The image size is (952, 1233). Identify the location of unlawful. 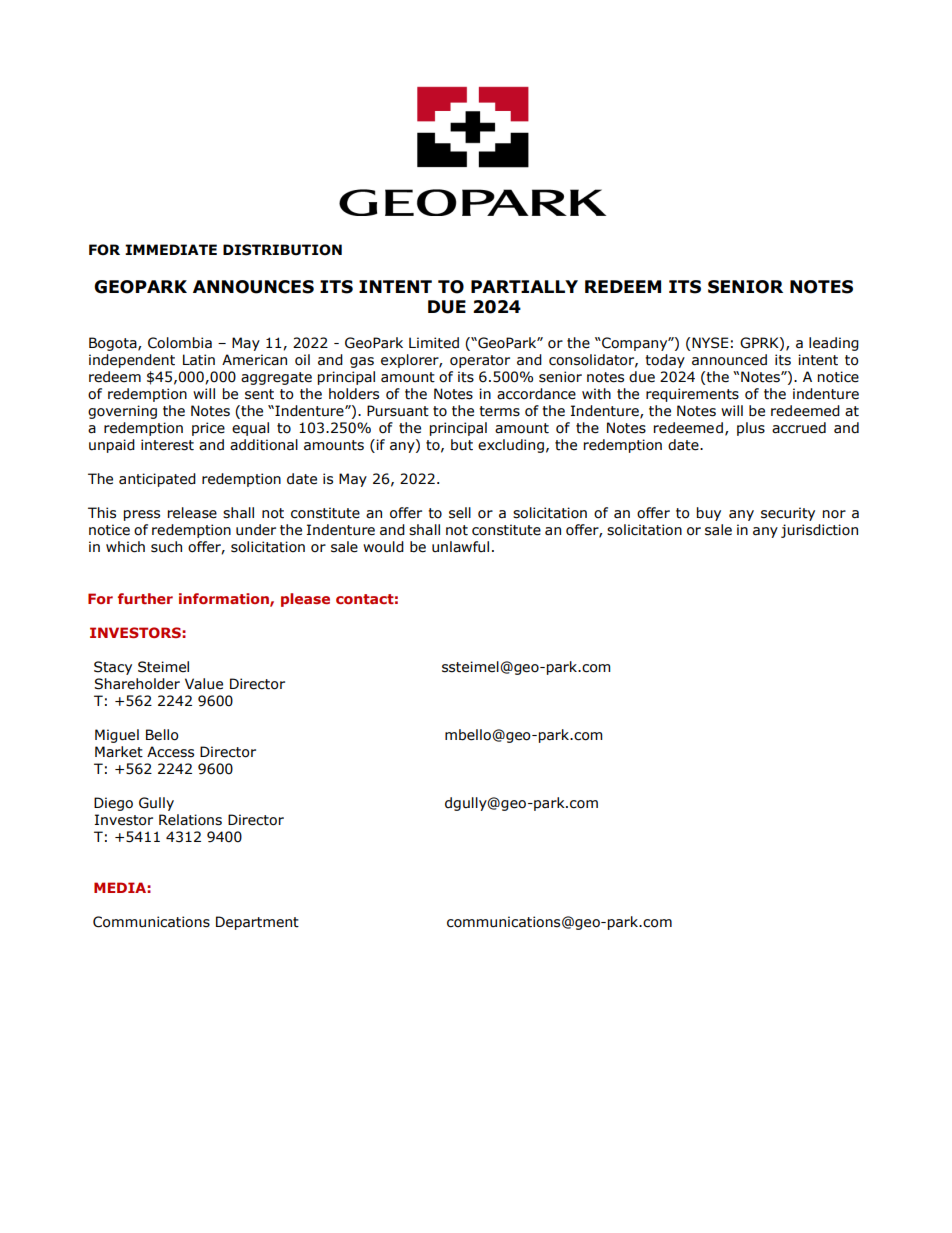
(460, 547).
